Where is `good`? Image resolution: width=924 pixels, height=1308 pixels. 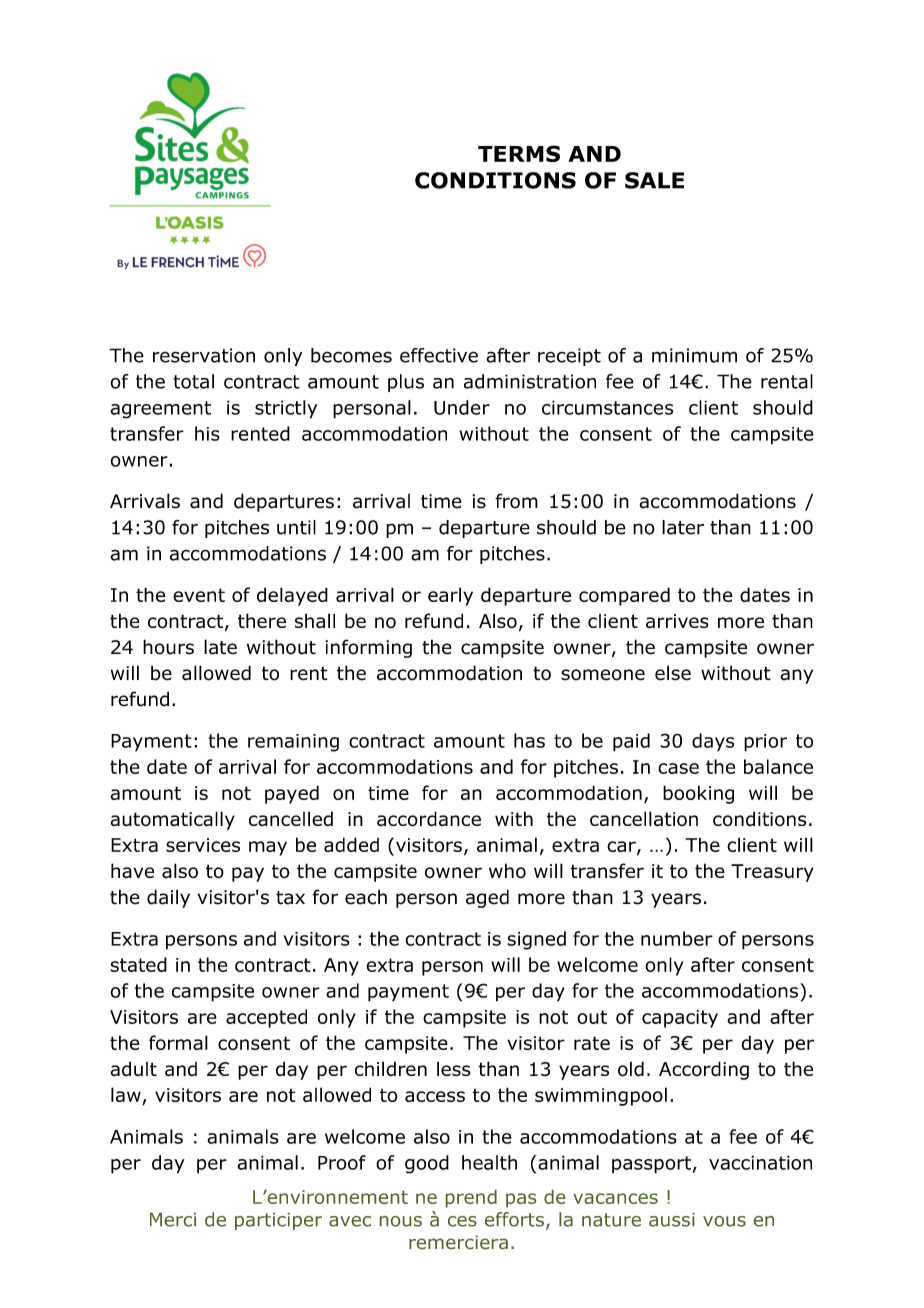 good is located at coordinates (427, 1164).
